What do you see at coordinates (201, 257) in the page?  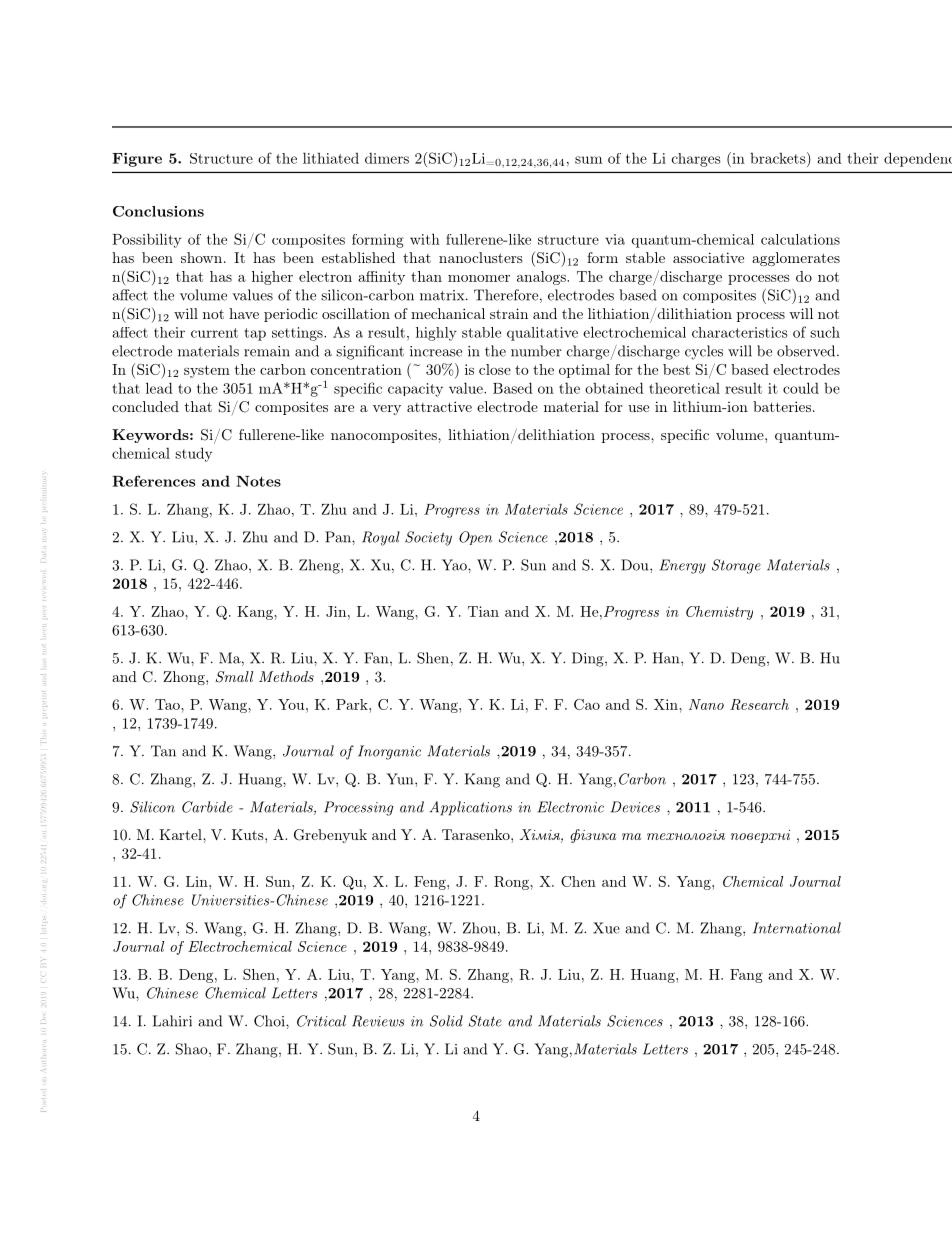 I see `shown` at bounding box center [201, 257].
